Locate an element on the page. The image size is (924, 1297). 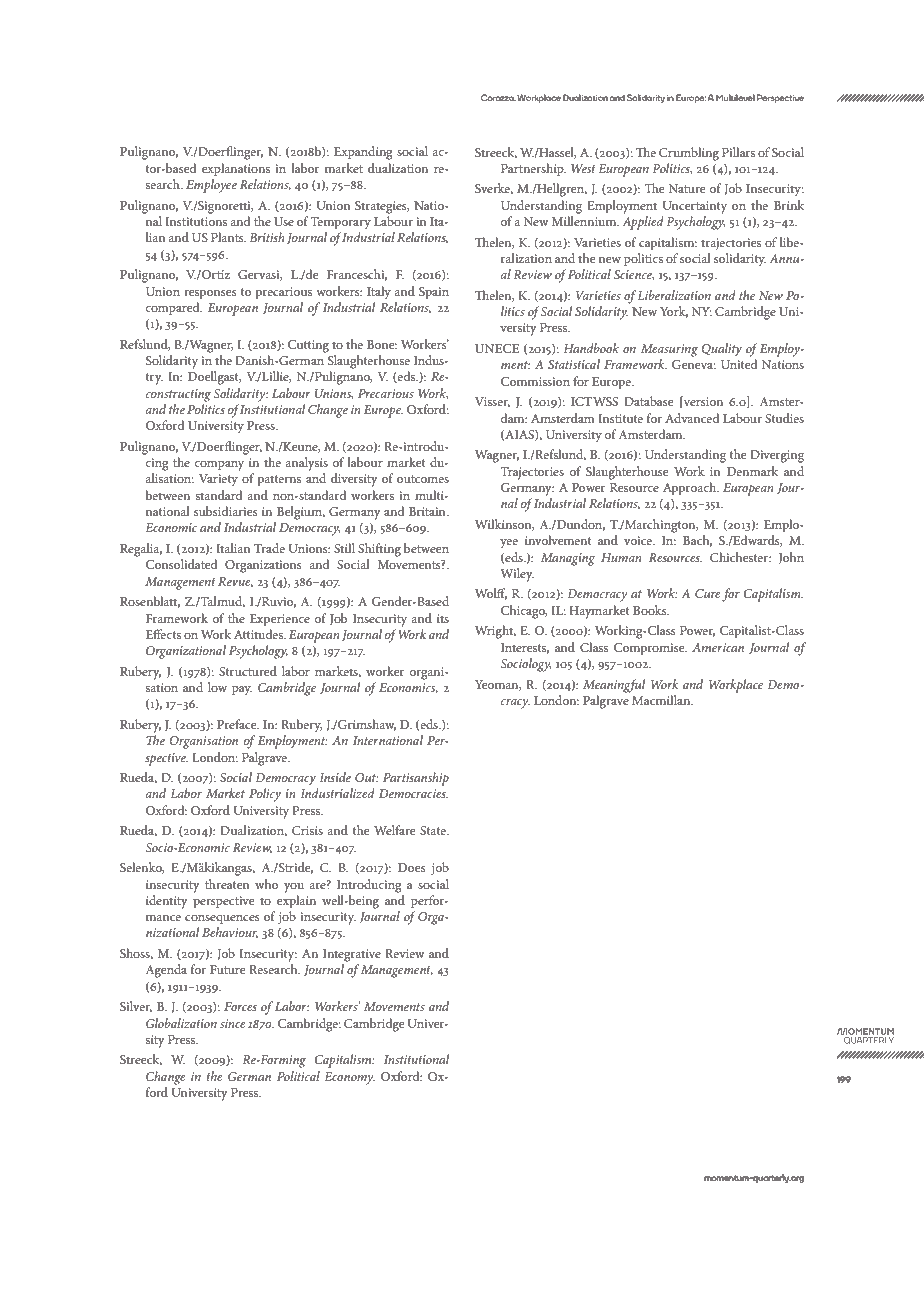
Nature is located at coordinates (687, 188).
